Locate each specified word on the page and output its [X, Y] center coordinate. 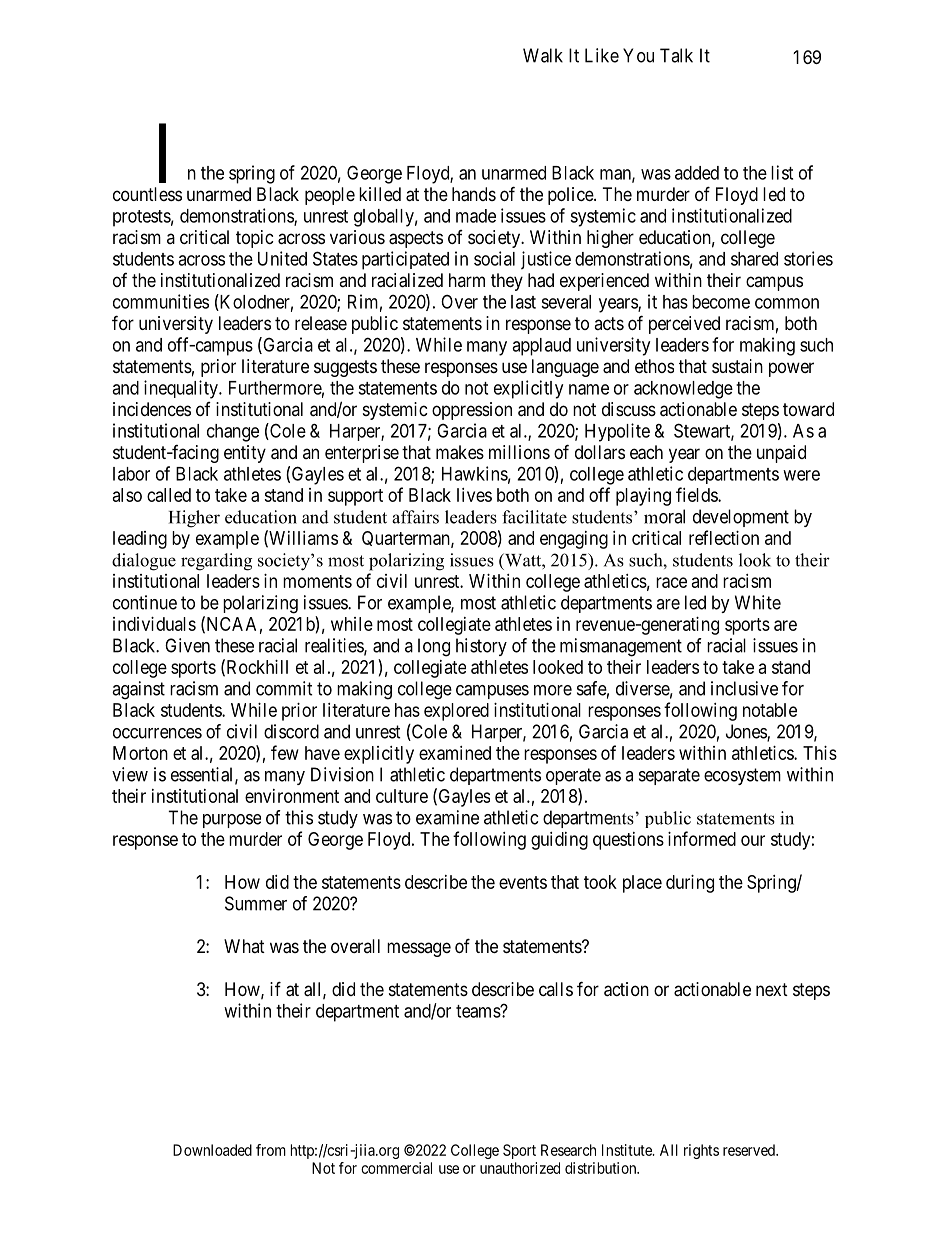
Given [187, 645]
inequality [182, 389]
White [758, 602]
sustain [737, 366]
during [690, 884]
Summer [256, 903]
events [523, 882]
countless [147, 194]
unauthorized [520, 1168]
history [481, 647]
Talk [676, 55]
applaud [541, 347]
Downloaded [212, 1150]
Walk [543, 55]
